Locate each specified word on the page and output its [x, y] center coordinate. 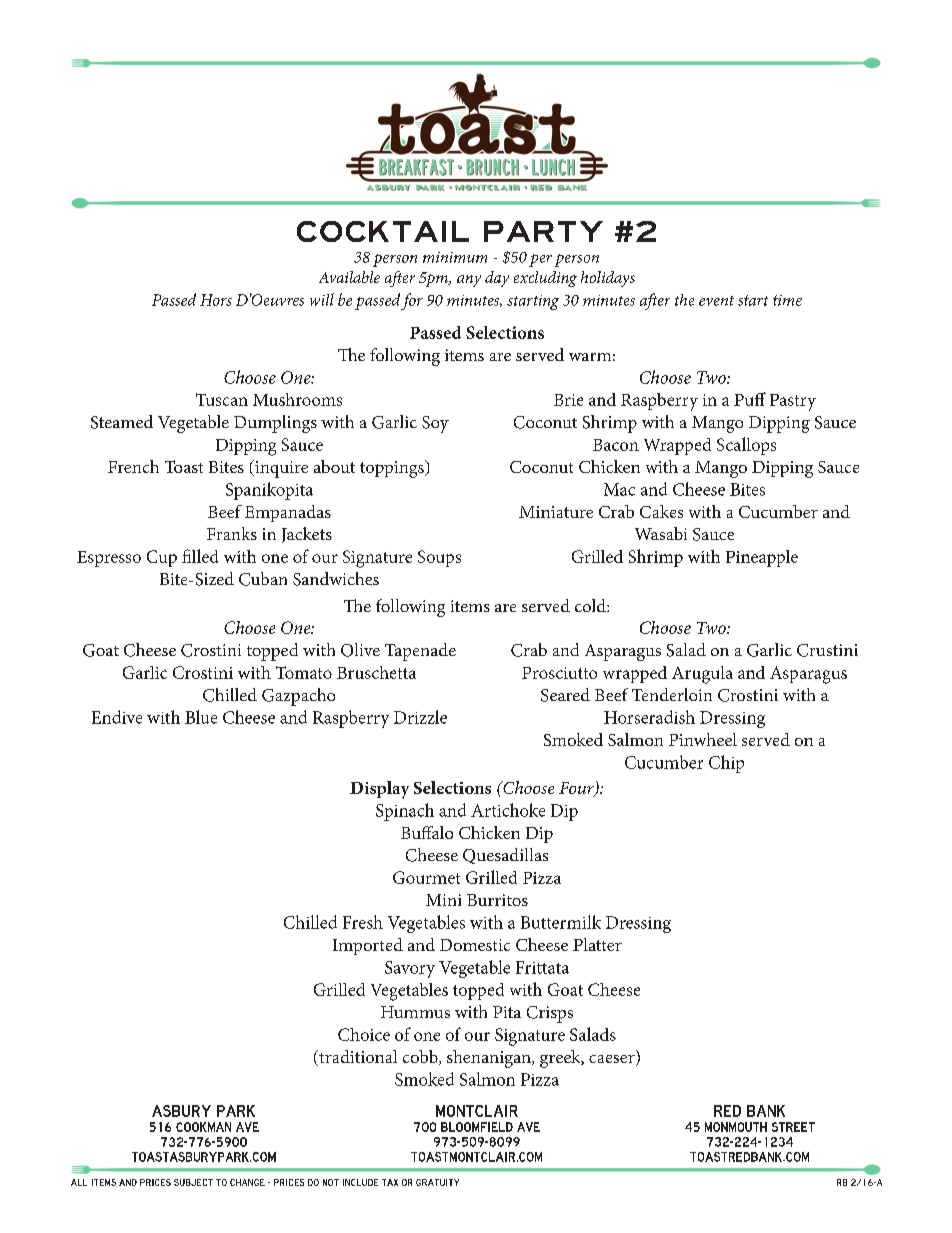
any [469, 281]
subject [193, 1182]
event [716, 301]
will [322, 299]
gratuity [437, 1182]
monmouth [736, 1127]
